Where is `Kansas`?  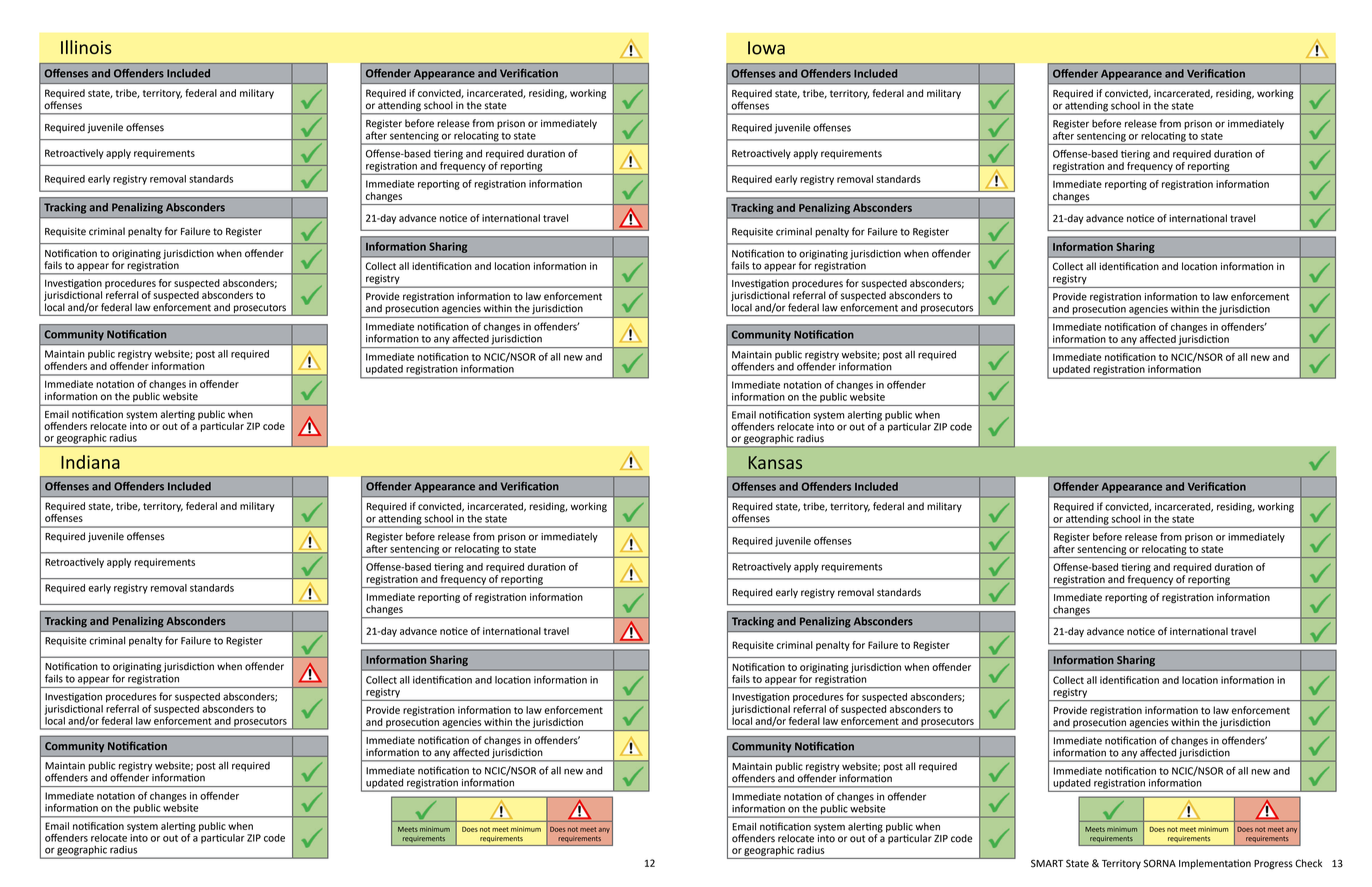 Kansas is located at coordinates (775, 462).
